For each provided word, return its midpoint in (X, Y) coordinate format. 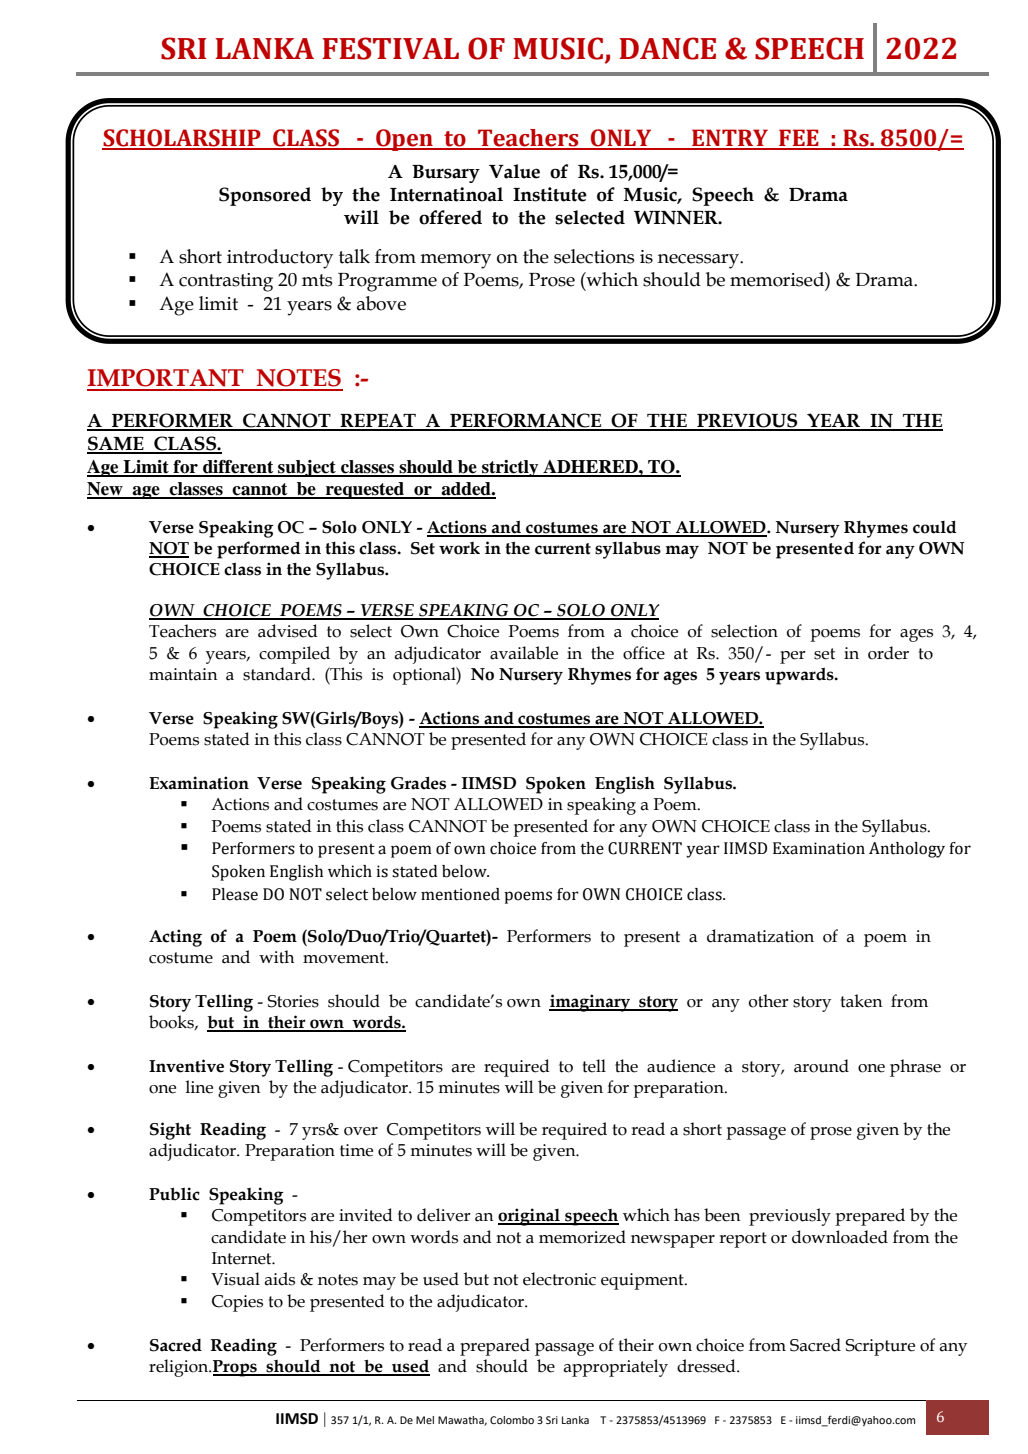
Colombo (512, 1420)
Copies (237, 1303)
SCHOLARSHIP (182, 139)
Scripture (880, 1347)
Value (514, 171)
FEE (799, 139)
